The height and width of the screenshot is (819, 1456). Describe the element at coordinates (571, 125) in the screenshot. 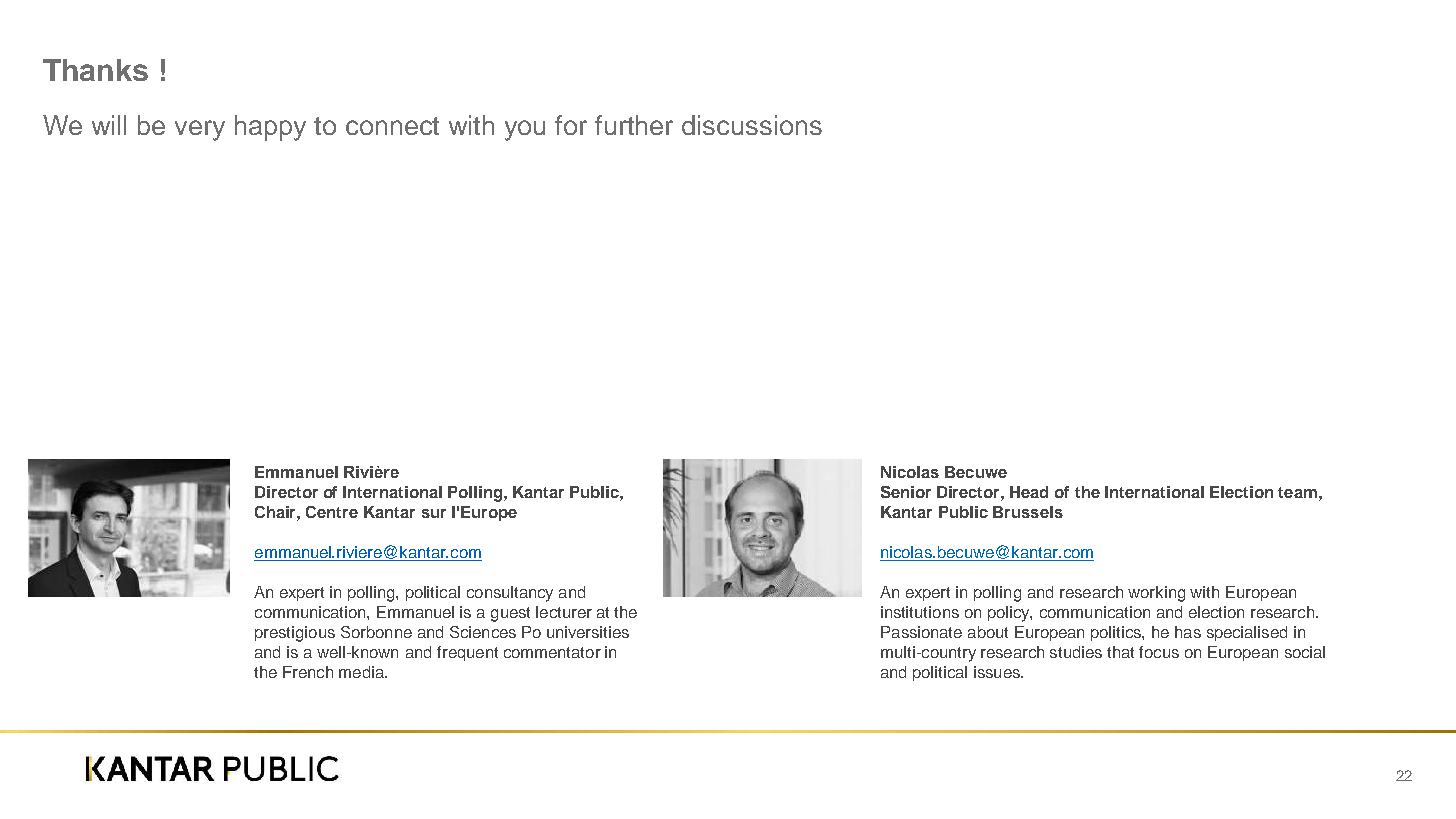

I see `for` at that location.
